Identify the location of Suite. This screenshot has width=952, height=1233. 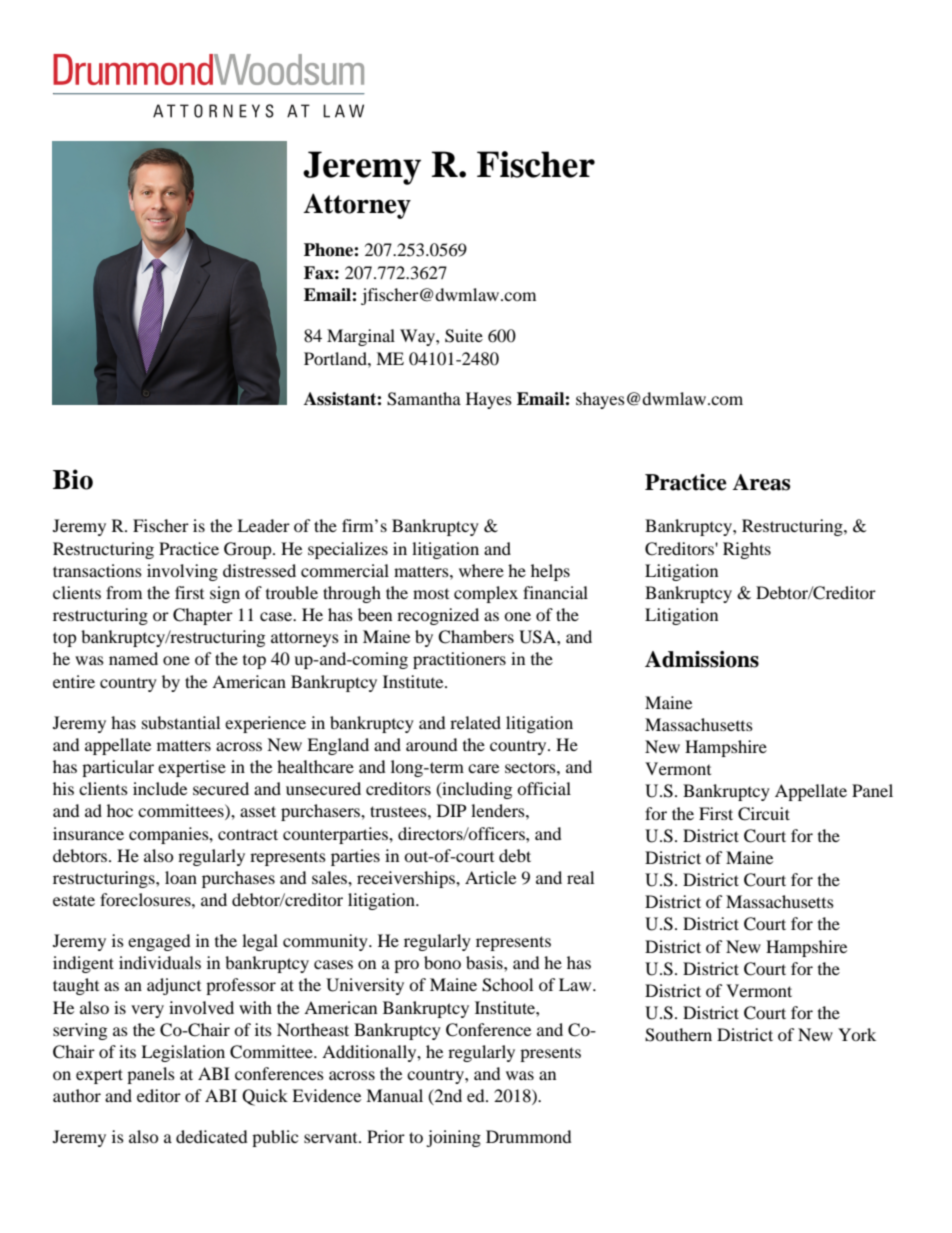
(464, 336).
